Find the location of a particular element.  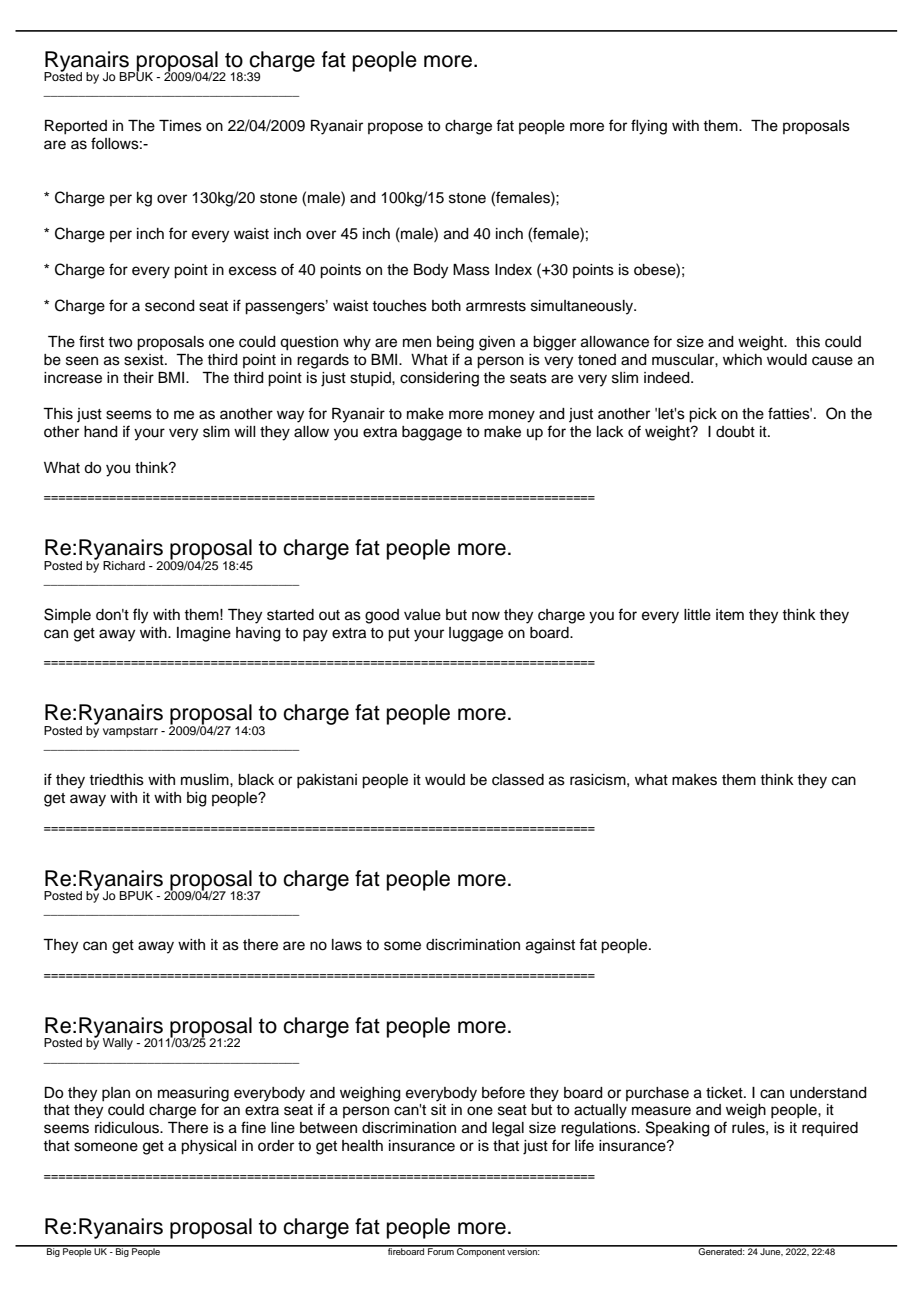

against is located at coordinates (550, 946).
